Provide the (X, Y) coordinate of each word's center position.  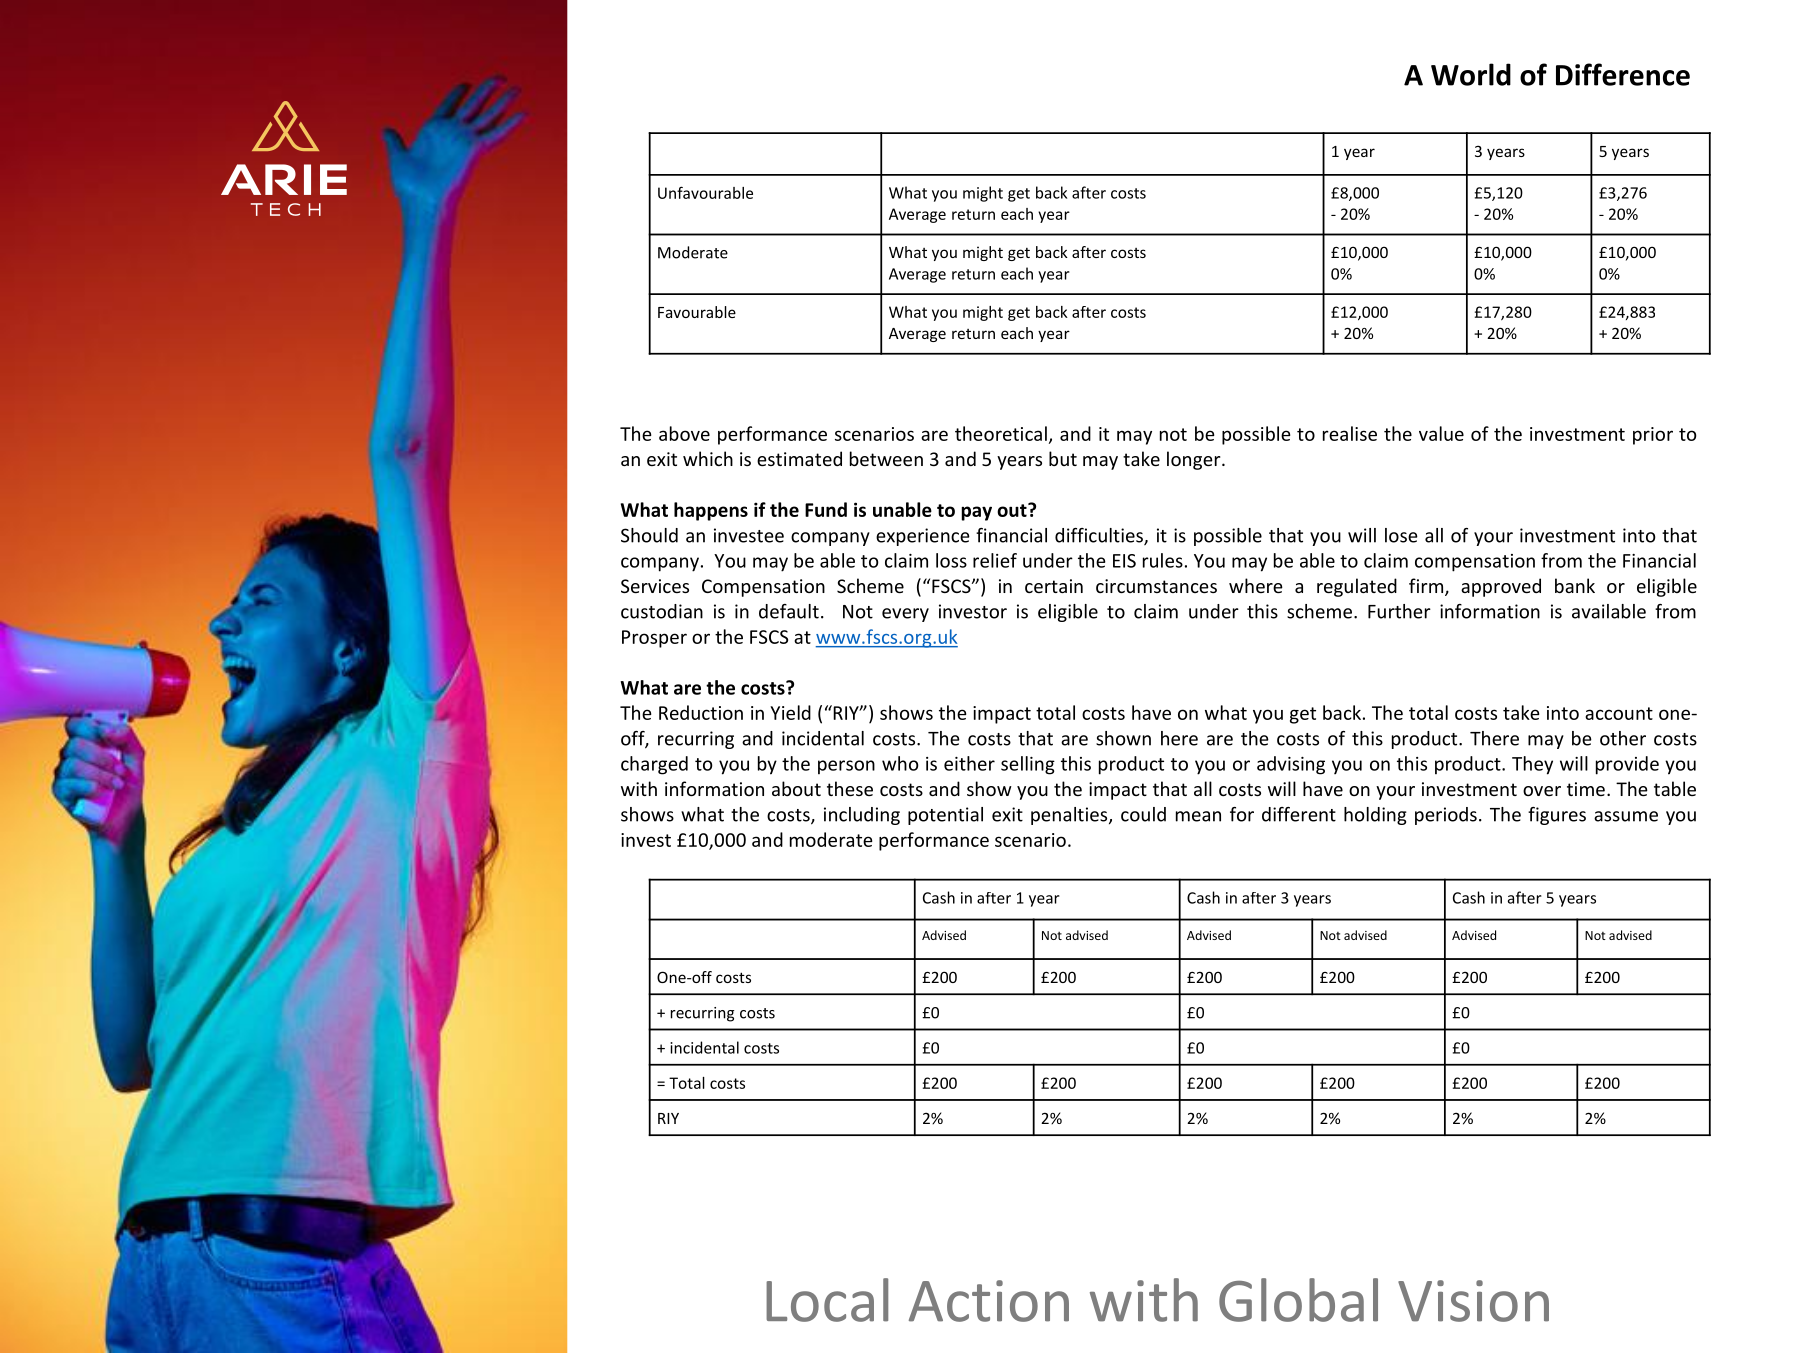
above (684, 433)
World (1471, 74)
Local (827, 1300)
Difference (1623, 74)
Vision (1473, 1301)
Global (1298, 1300)
